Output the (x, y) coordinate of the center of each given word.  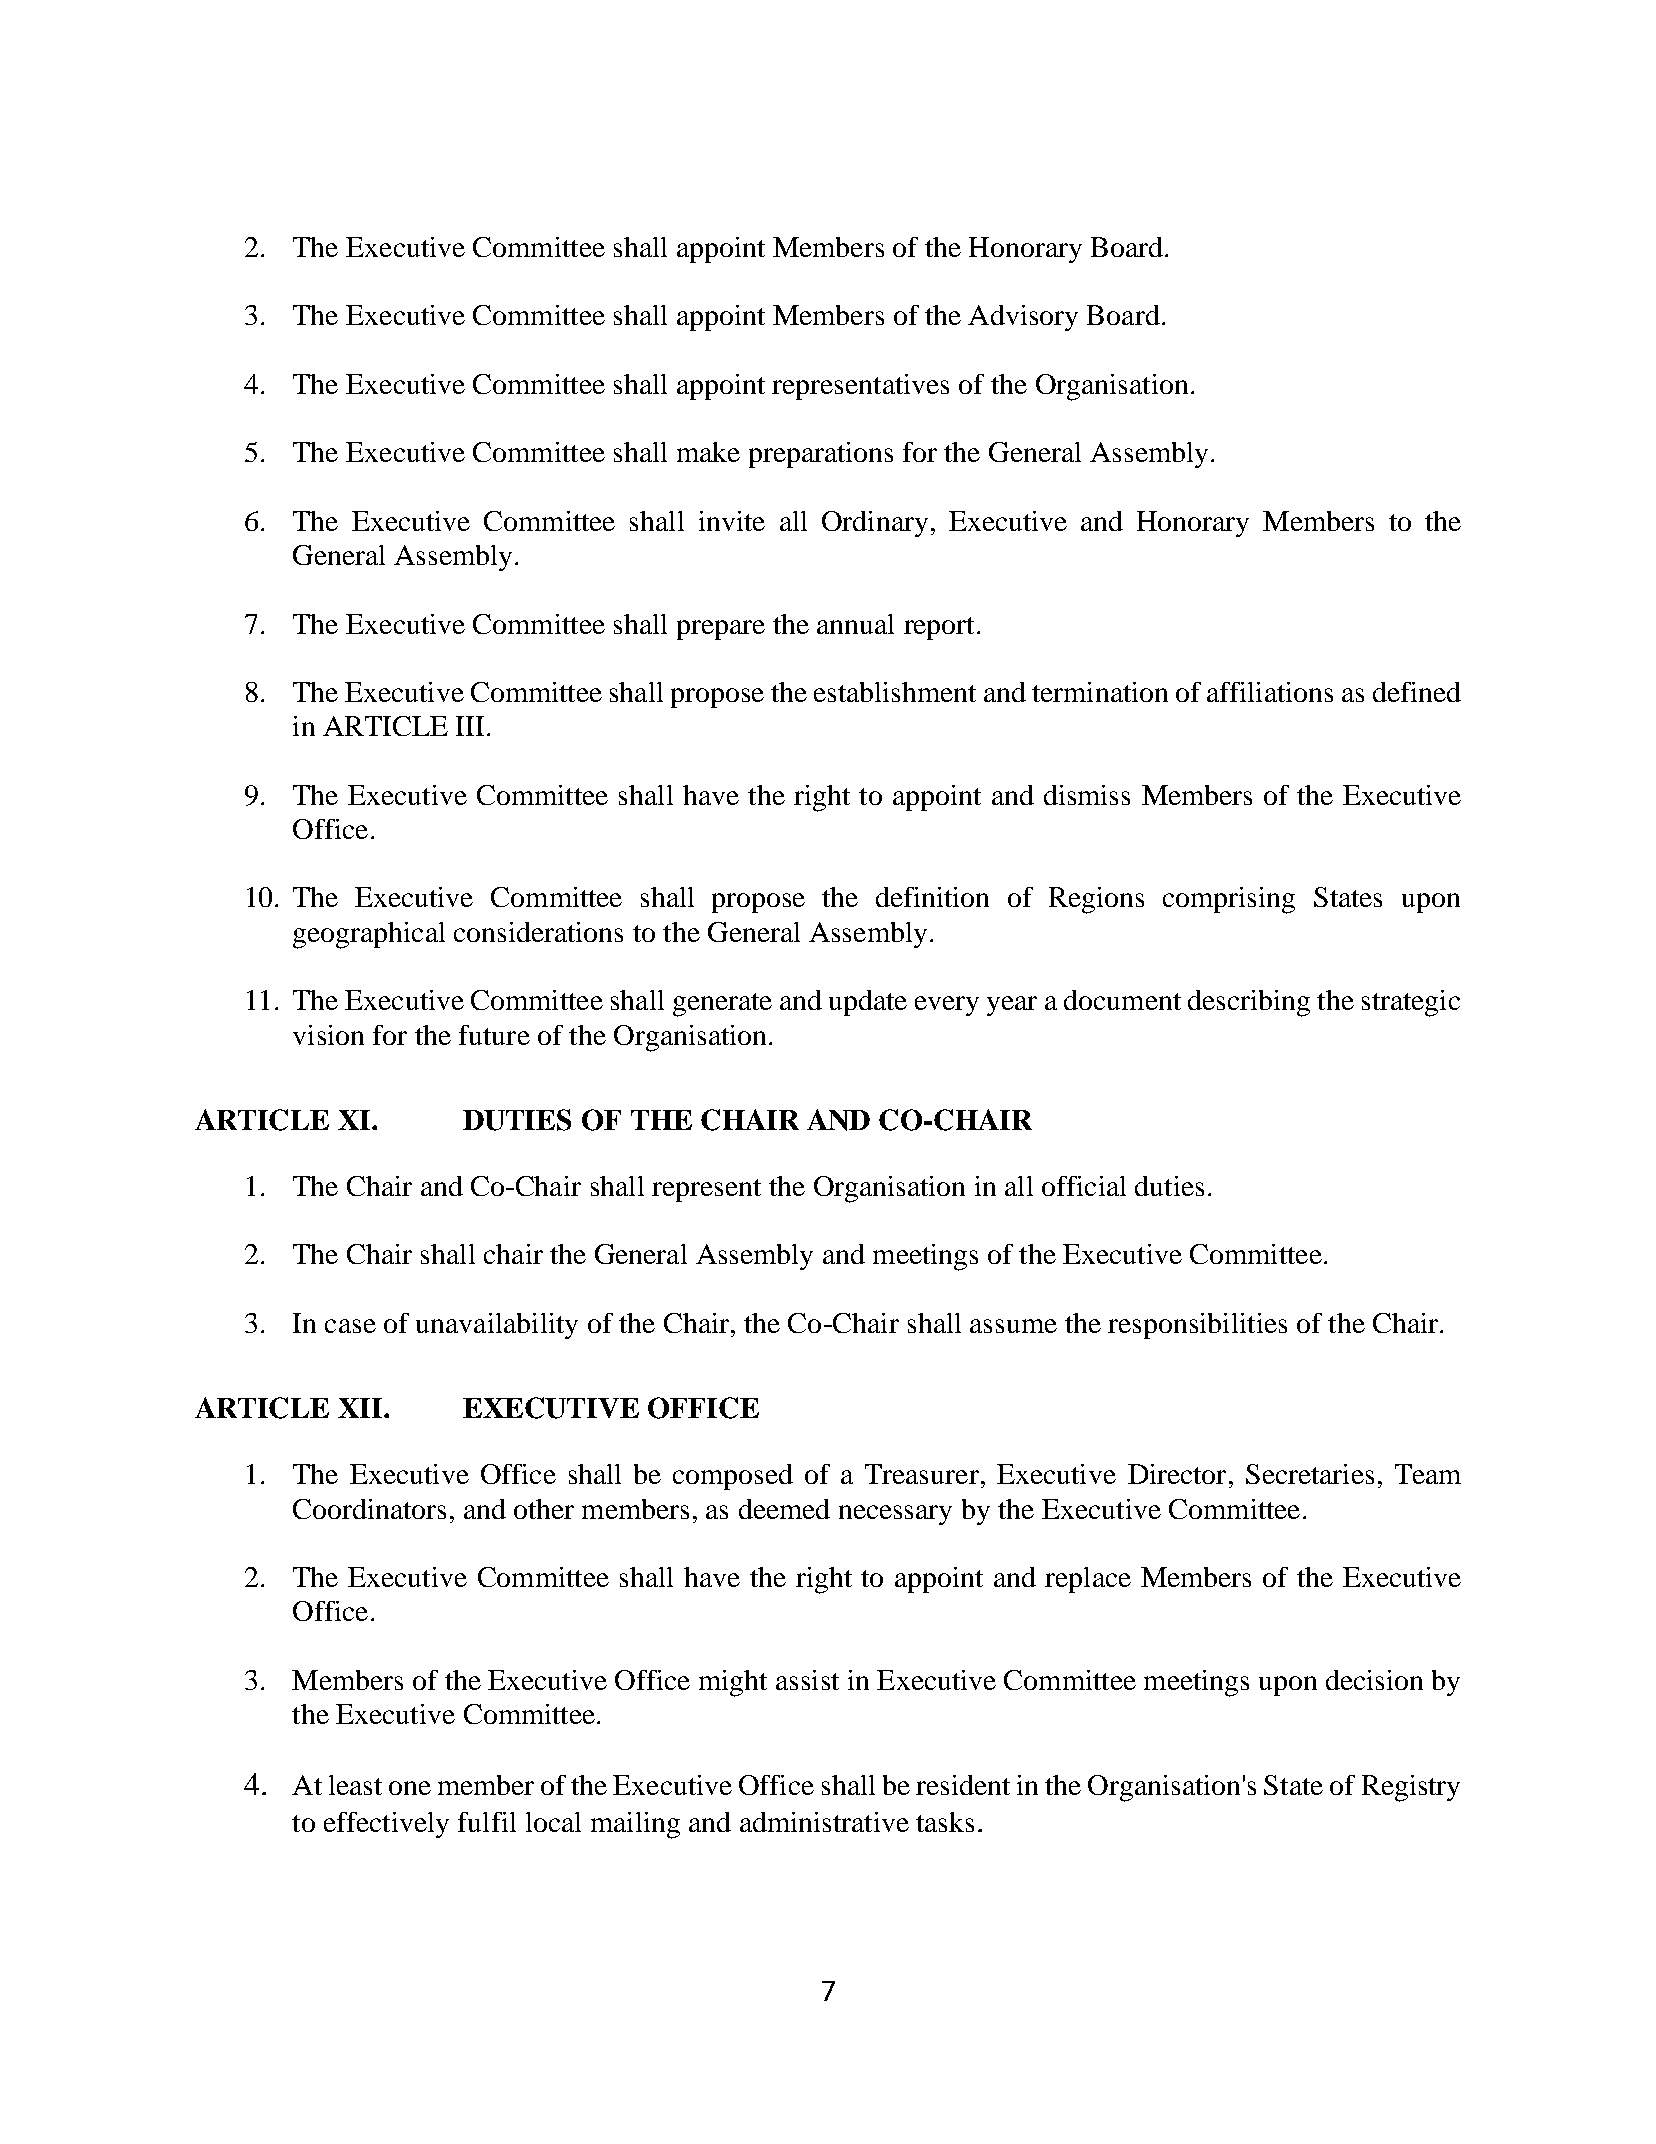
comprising (1229, 900)
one (410, 1788)
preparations (821, 455)
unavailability (497, 1326)
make (708, 452)
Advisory (1023, 318)
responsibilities (1197, 1326)
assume (1013, 1326)
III (472, 726)
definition (932, 897)
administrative (824, 1822)
